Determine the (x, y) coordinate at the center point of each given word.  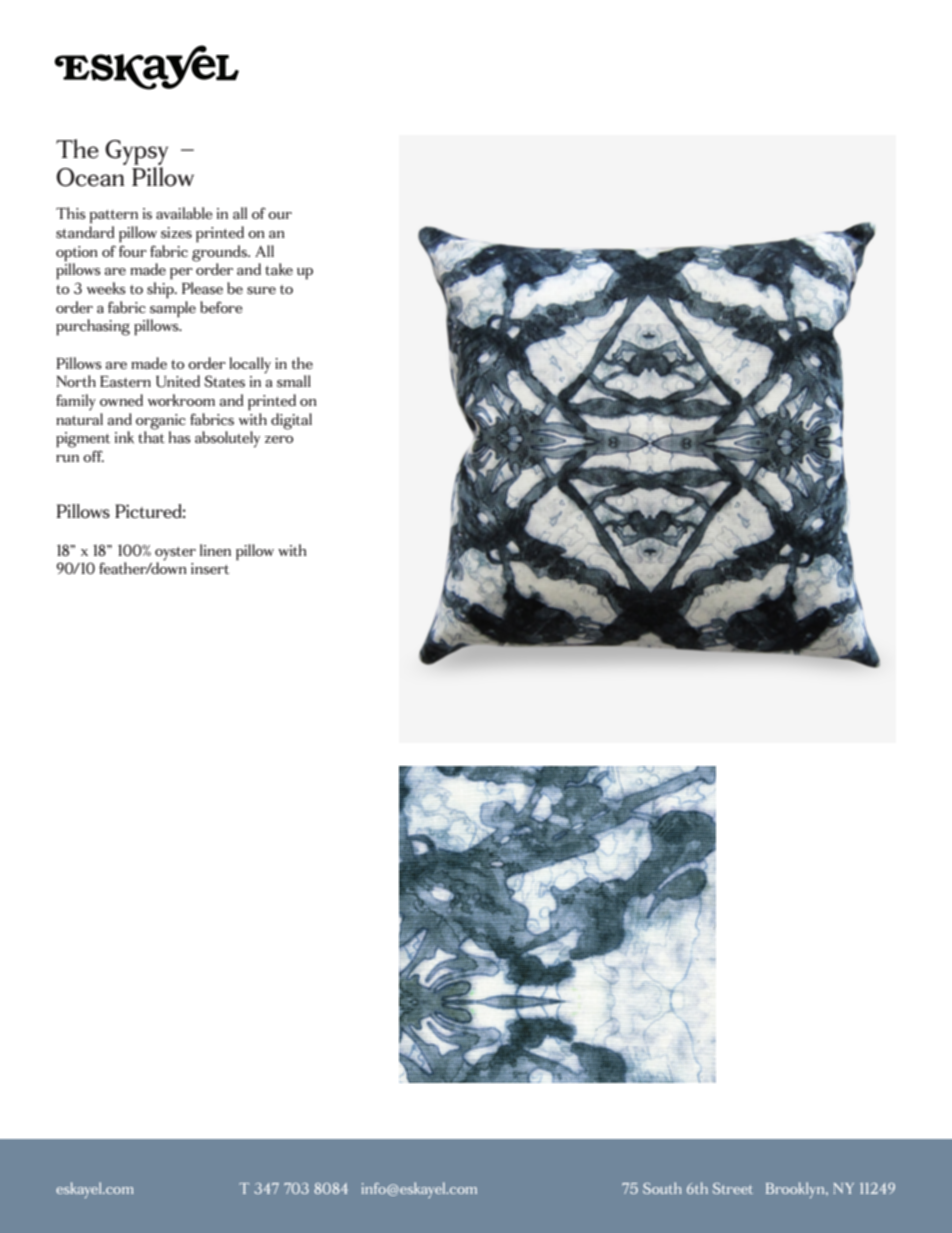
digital (291, 421)
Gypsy (136, 152)
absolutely (227, 439)
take (279, 269)
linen (215, 550)
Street (733, 1188)
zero (279, 439)
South (662, 1188)
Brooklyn (796, 1190)
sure (261, 290)
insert (210, 568)
